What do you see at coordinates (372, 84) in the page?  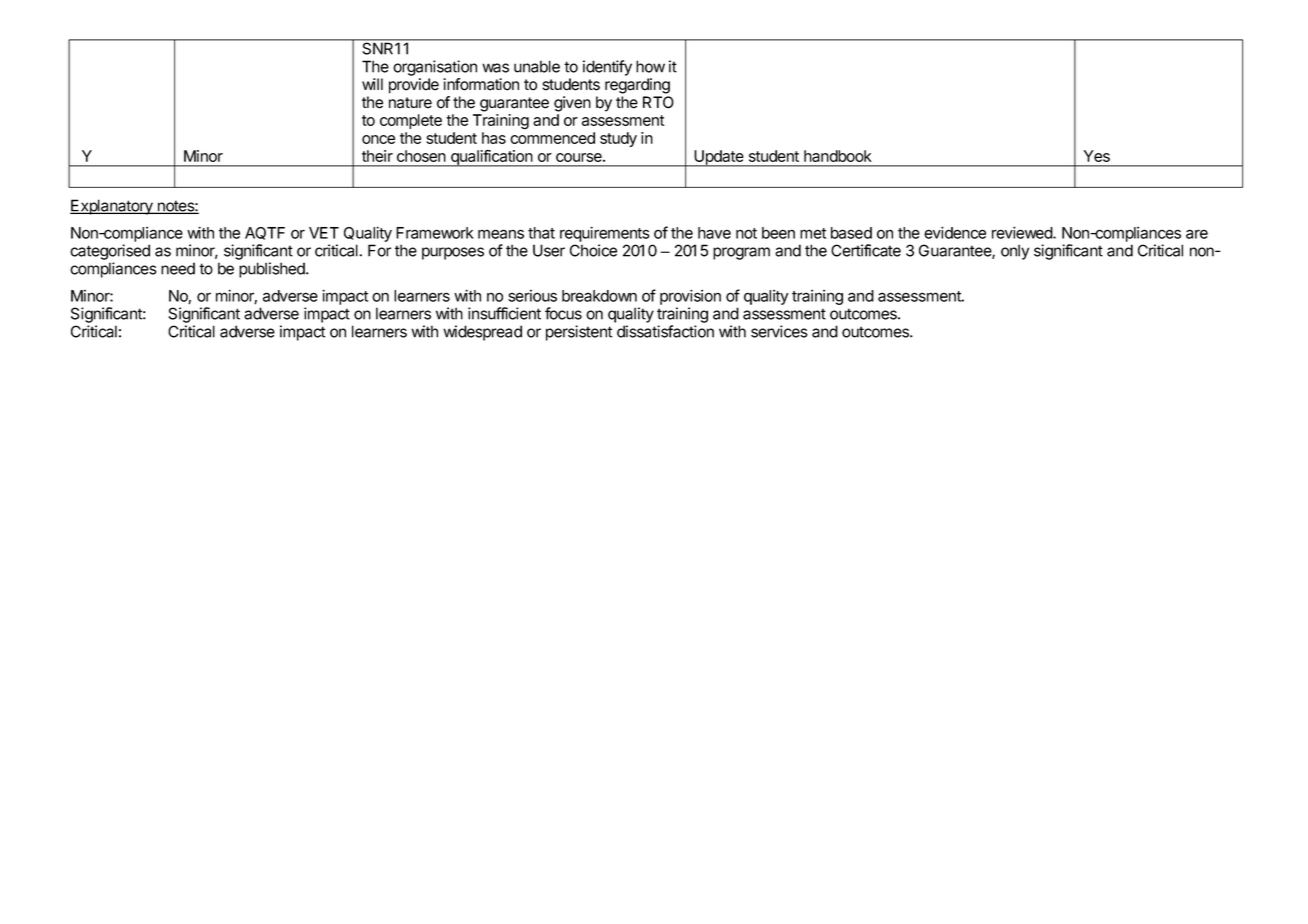 I see `will` at bounding box center [372, 84].
